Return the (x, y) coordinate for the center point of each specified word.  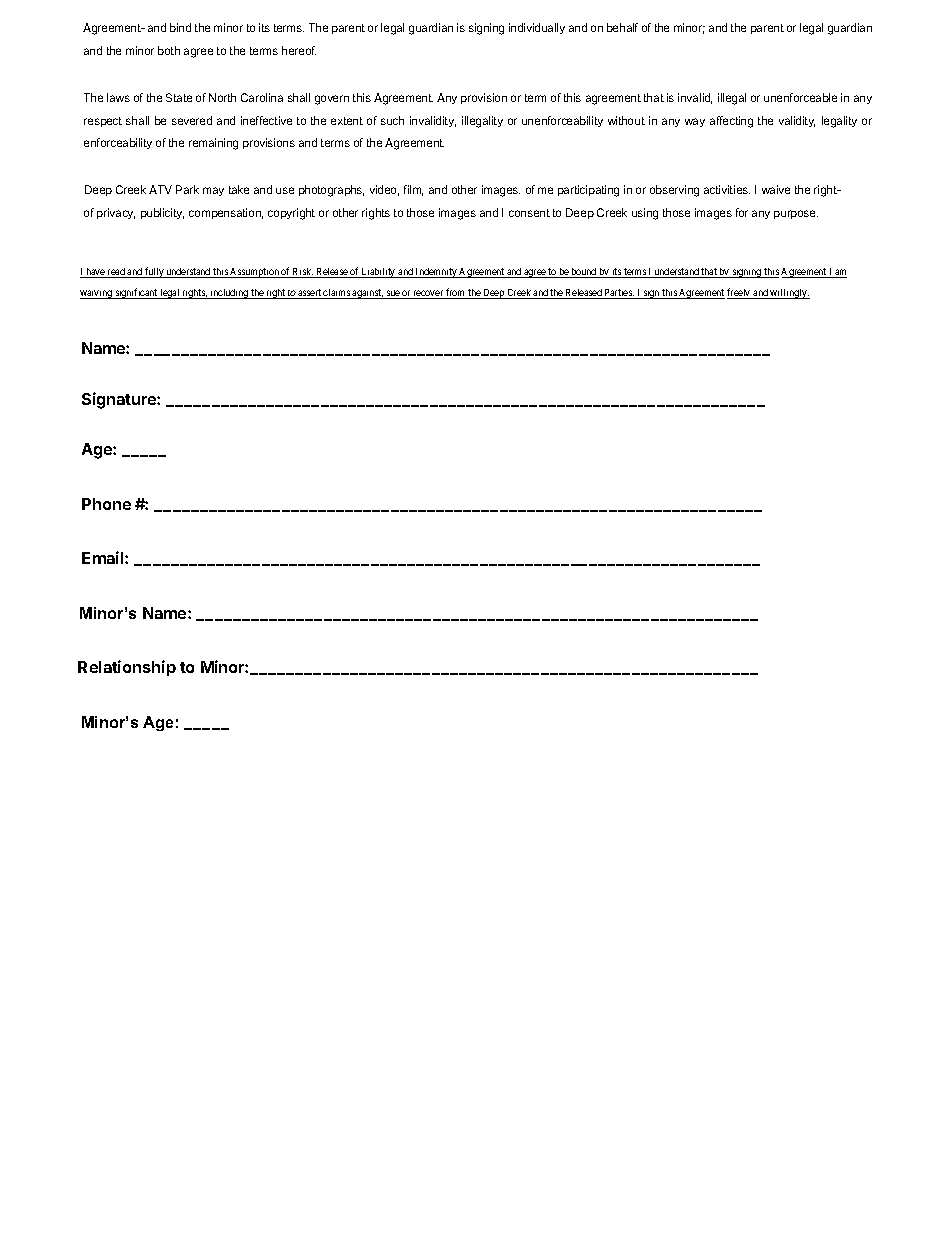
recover (429, 294)
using (645, 214)
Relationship (127, 668)
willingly (789, 294)
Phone (106, 504)
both (169, 50)
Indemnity (436, 273)
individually (537, 28)
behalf (622, 27)
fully (154, 272)
